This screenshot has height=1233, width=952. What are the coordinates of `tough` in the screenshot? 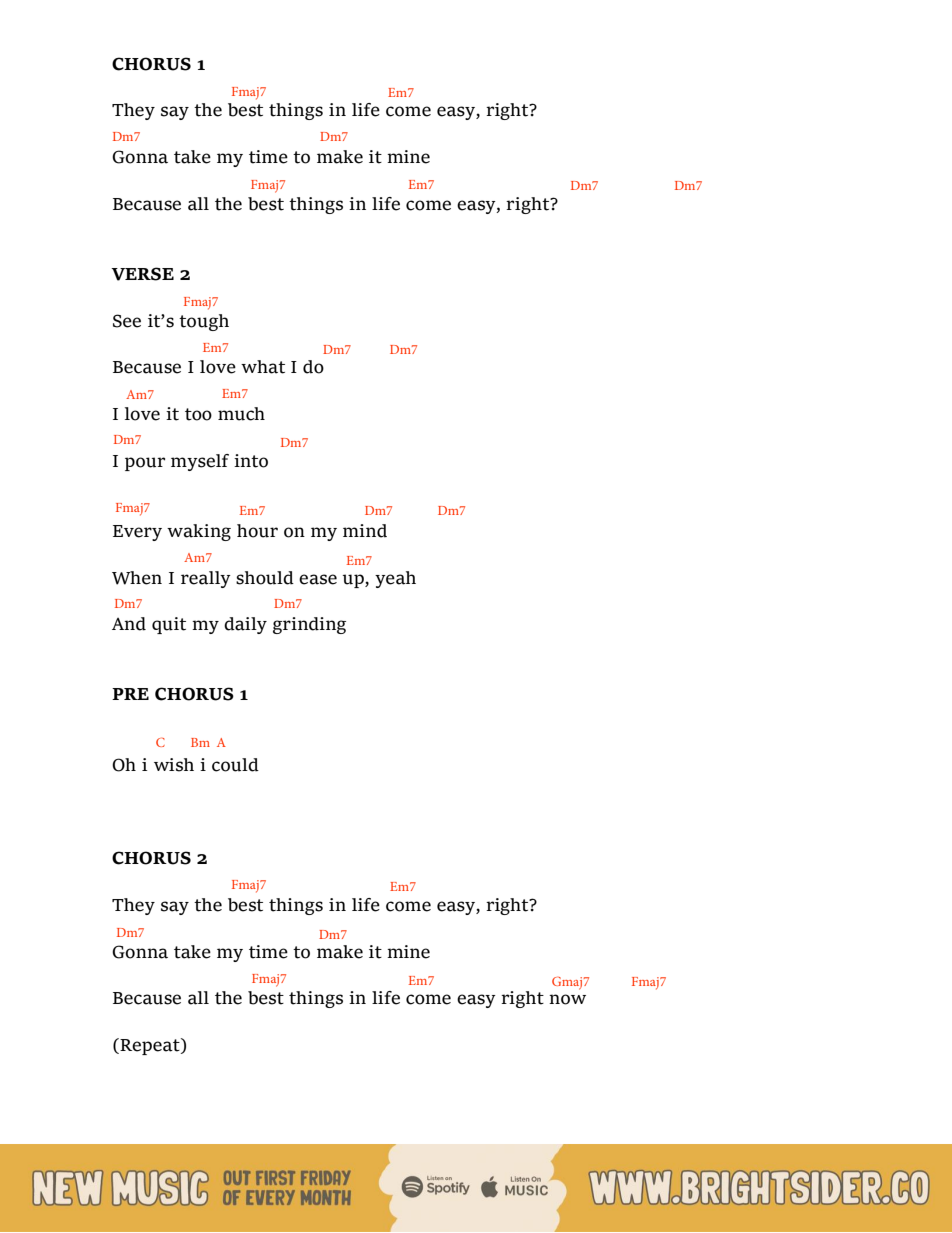 It's located at (204, 322).
